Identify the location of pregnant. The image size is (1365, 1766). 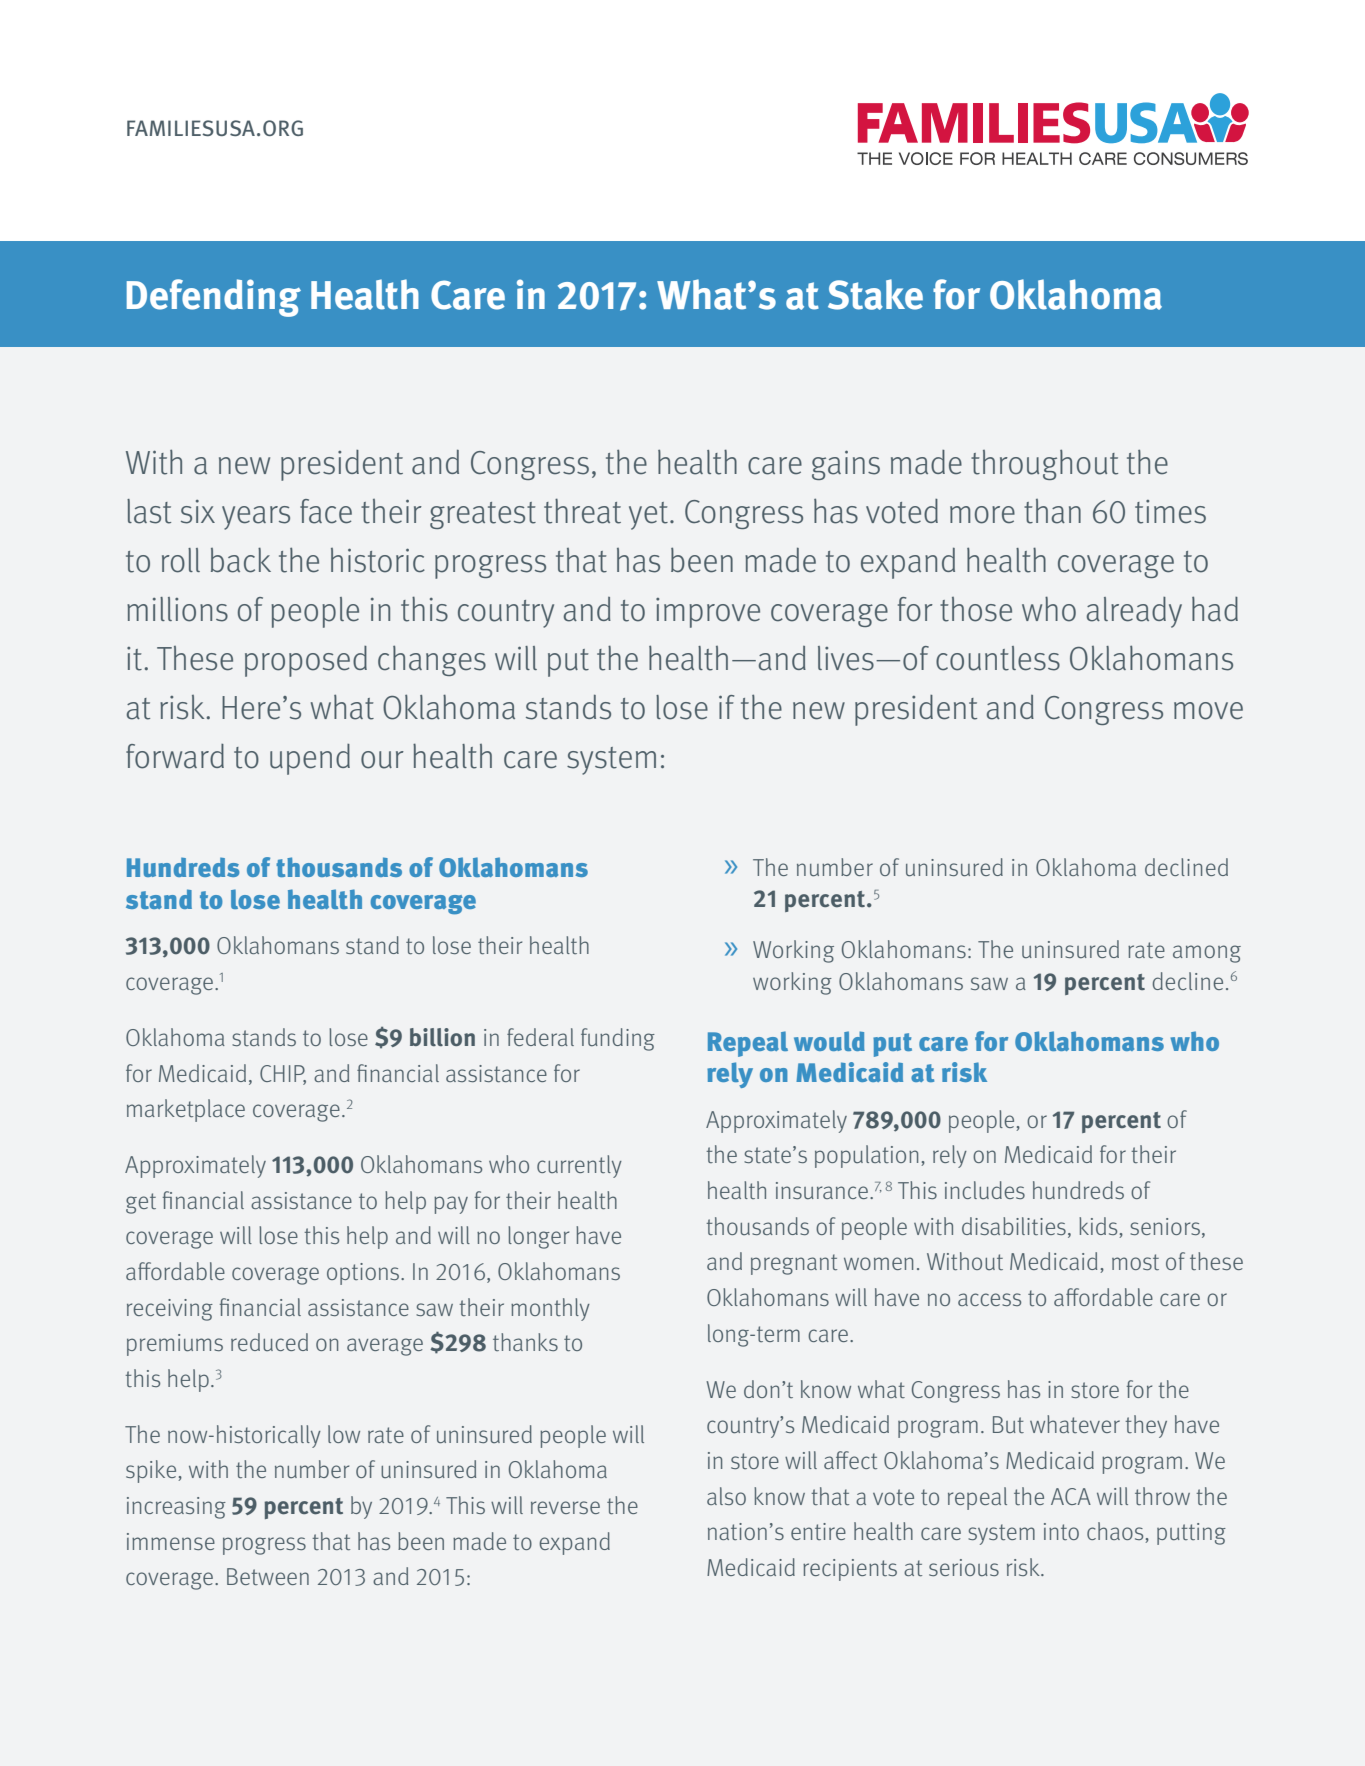
(794, 1264).
